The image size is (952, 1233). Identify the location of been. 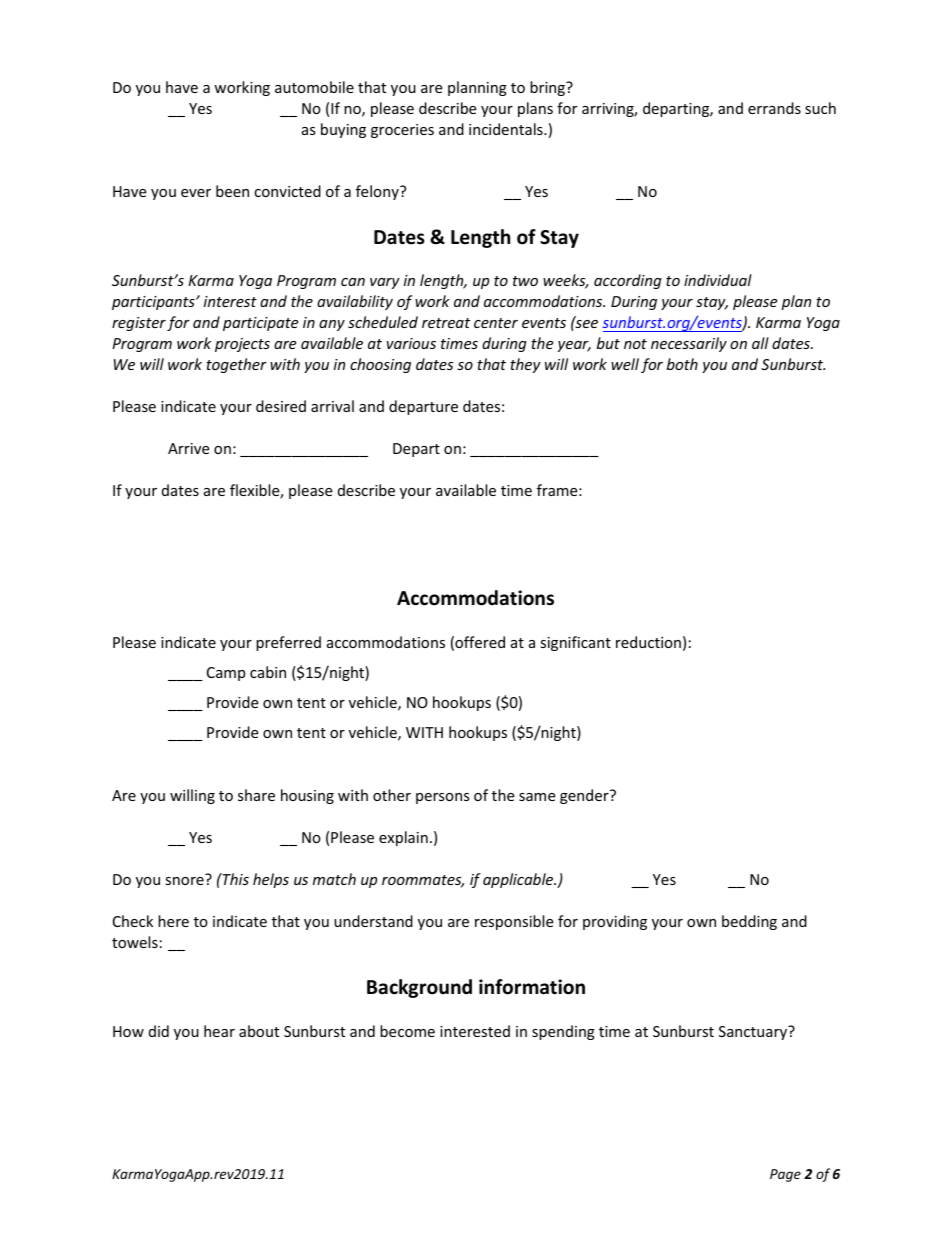
(232, 191).
